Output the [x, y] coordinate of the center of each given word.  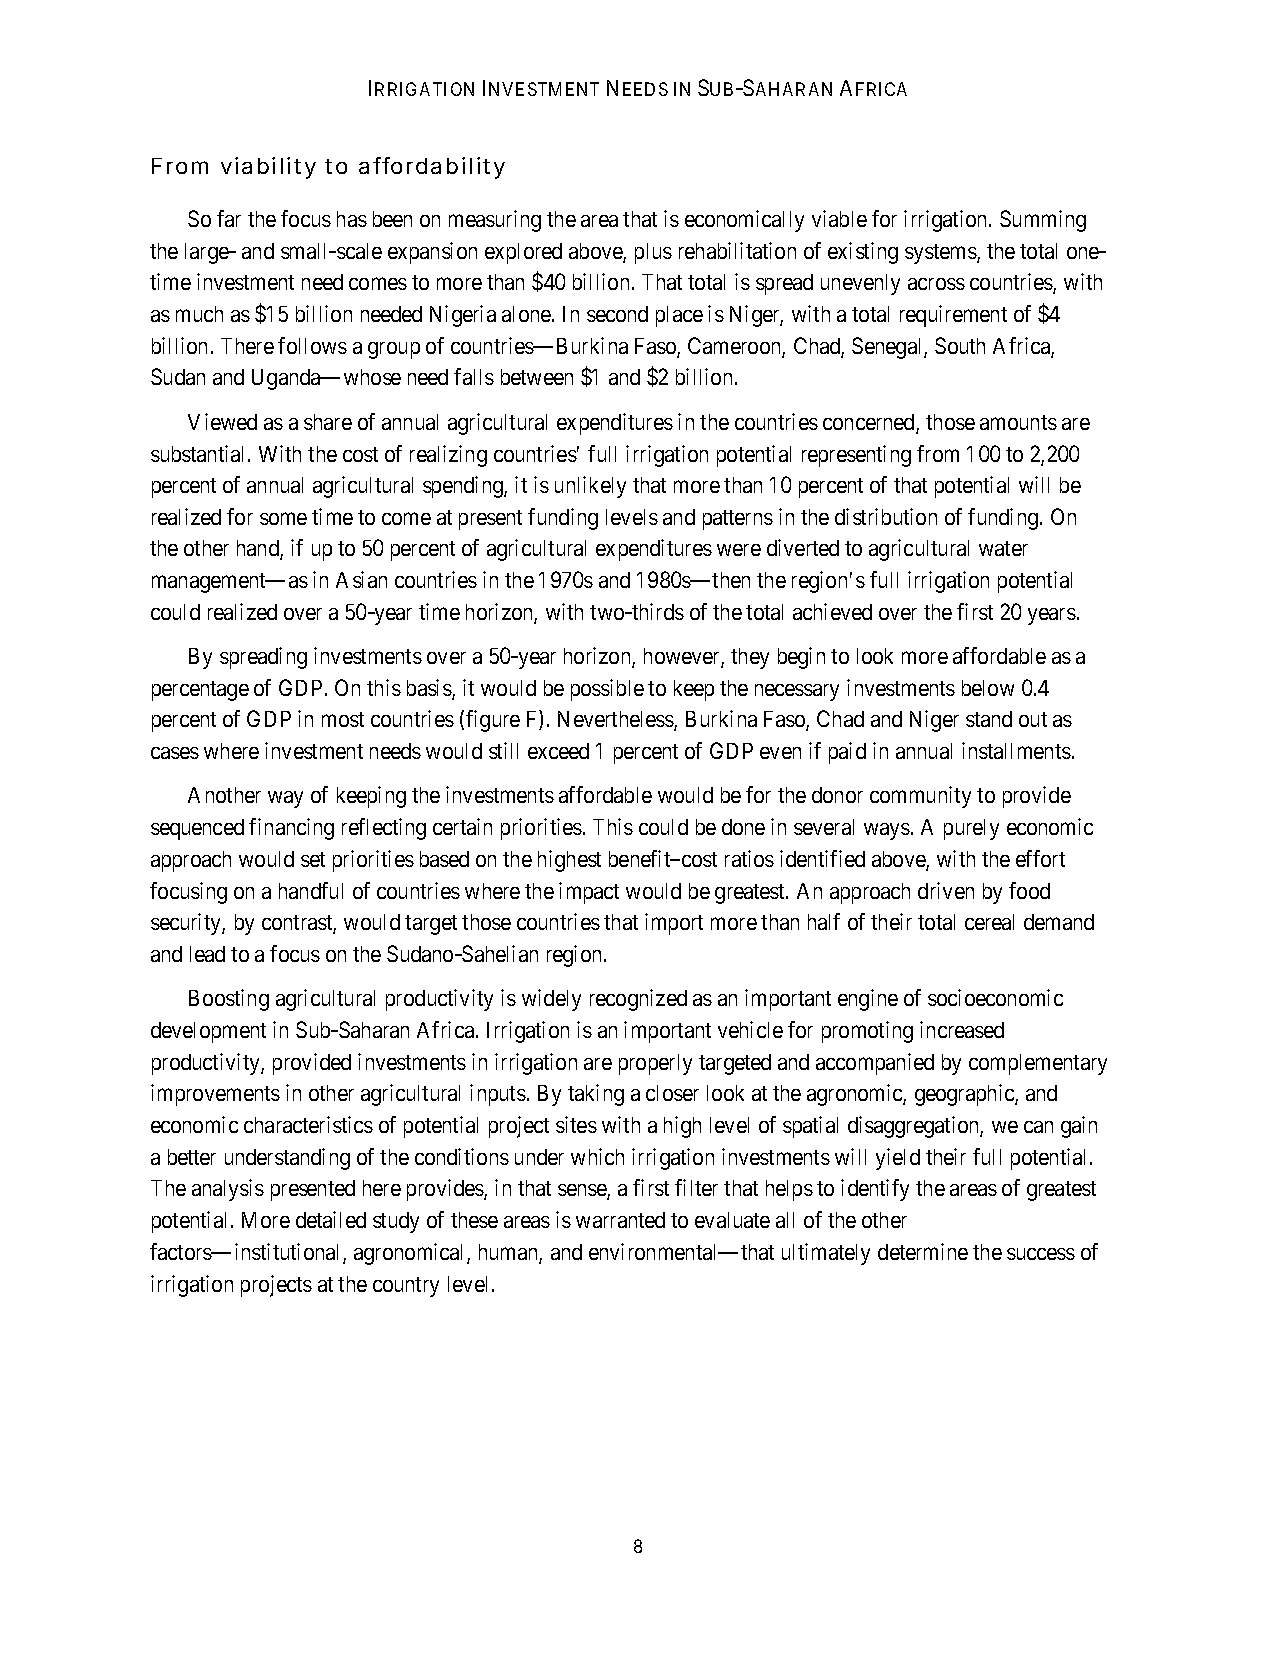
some [283, 518]
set [313, 859]
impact [589, 893]
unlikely [590, 487]
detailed [331, 1219]
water [1003, 548]
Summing [1043, 221]
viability [268, 168]
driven [946, 890]
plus [653, 253]
